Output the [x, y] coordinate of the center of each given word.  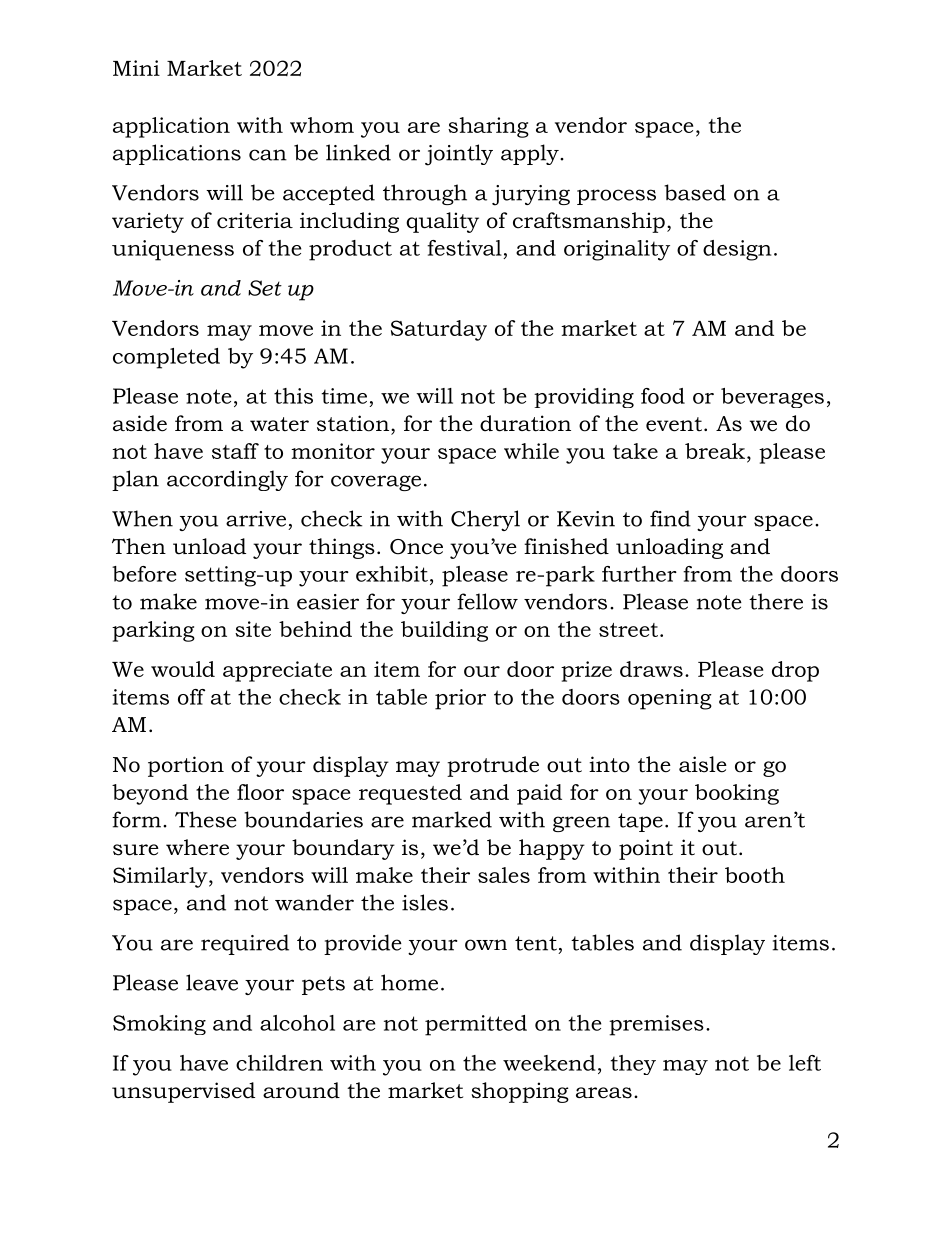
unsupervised [183, 1092]
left [805, 1063]
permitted [476, 1025]
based [695, 192]
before [144, 574]
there [776, 601]
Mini [136, 68]
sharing [488, 127]
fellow [487, 601]
